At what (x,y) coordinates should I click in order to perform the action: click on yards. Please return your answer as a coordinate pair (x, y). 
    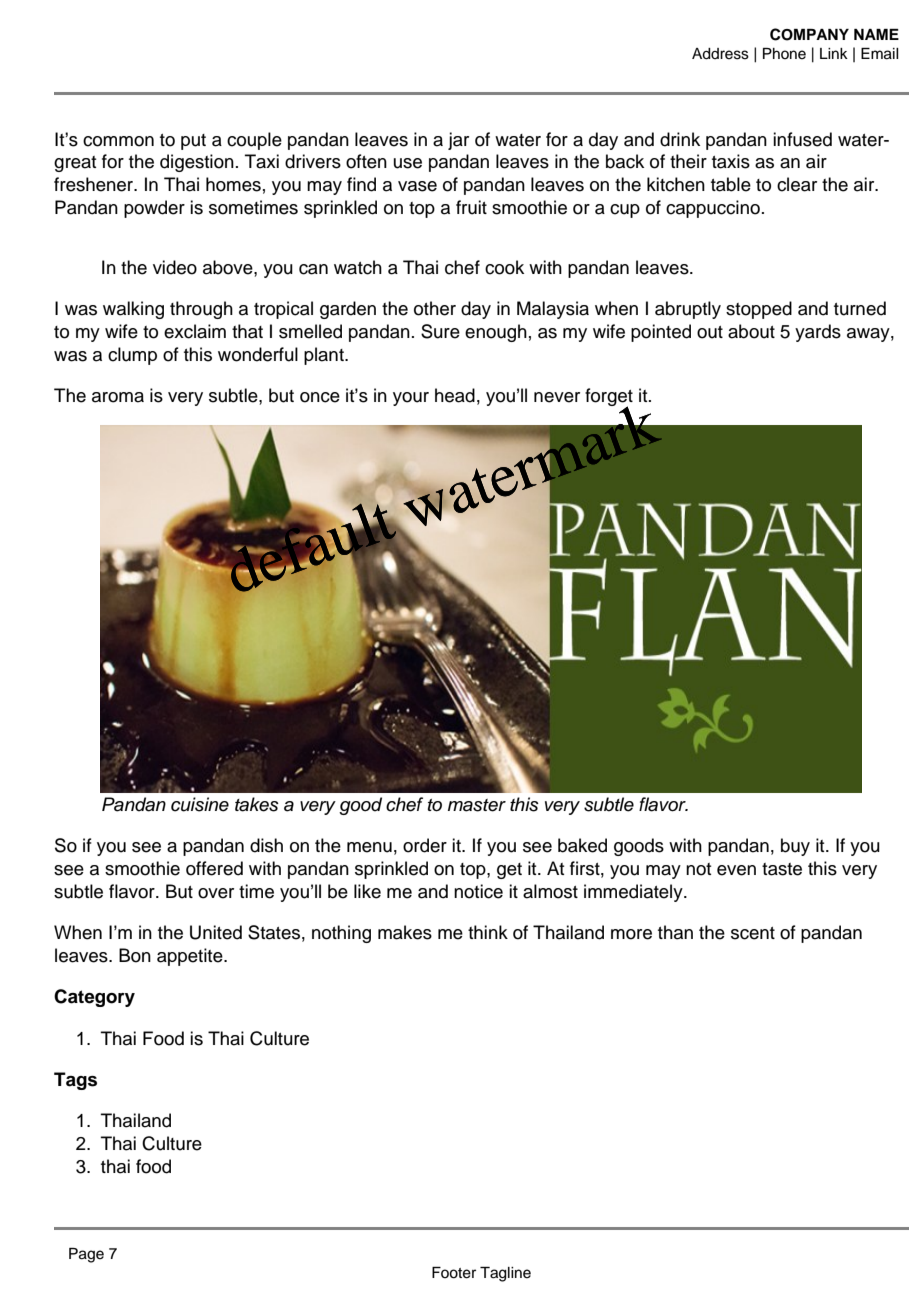
    Looking at the image, I should click on (818, 333).
